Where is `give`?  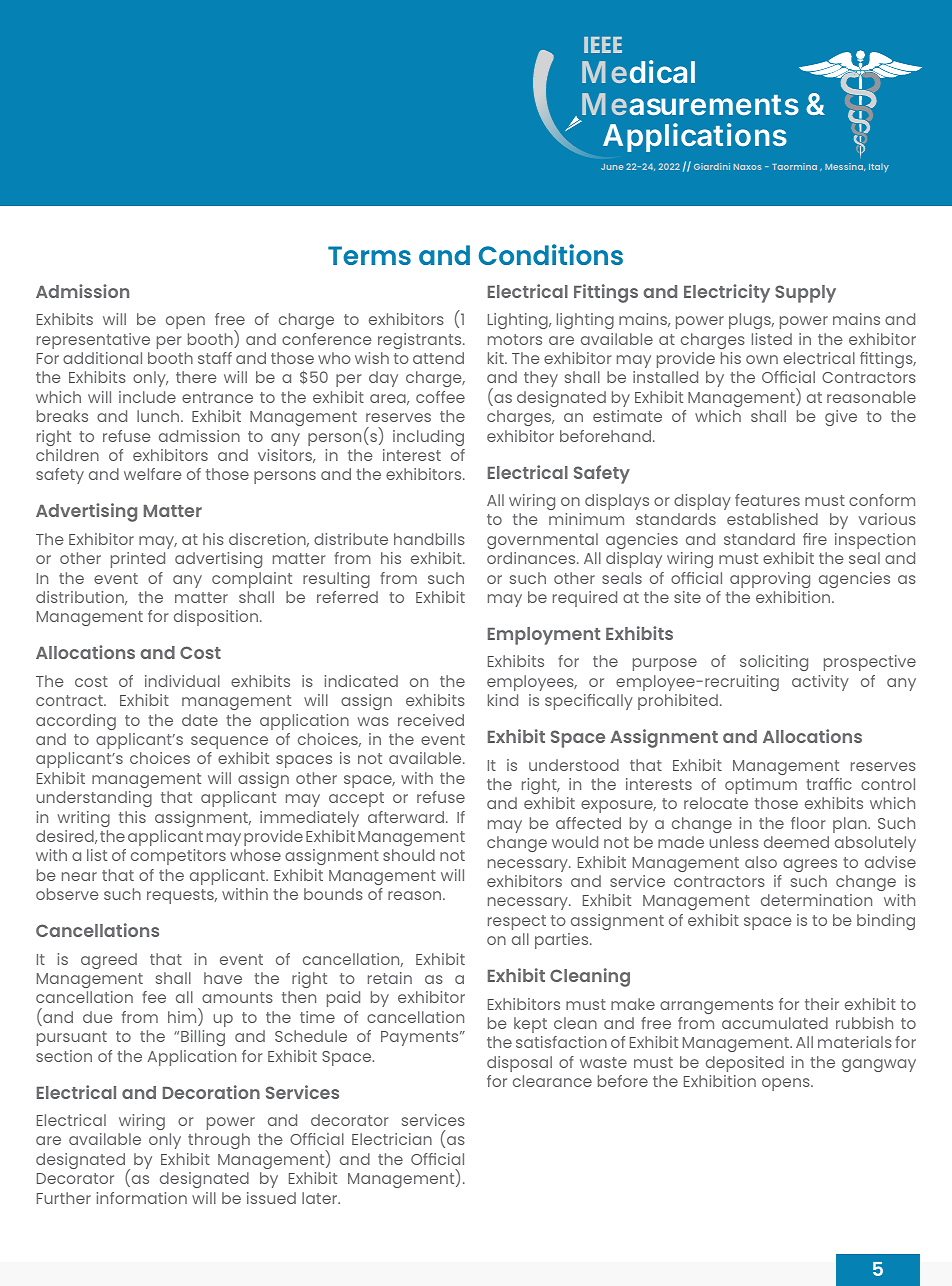 give is located at coordinates (841, 418).
